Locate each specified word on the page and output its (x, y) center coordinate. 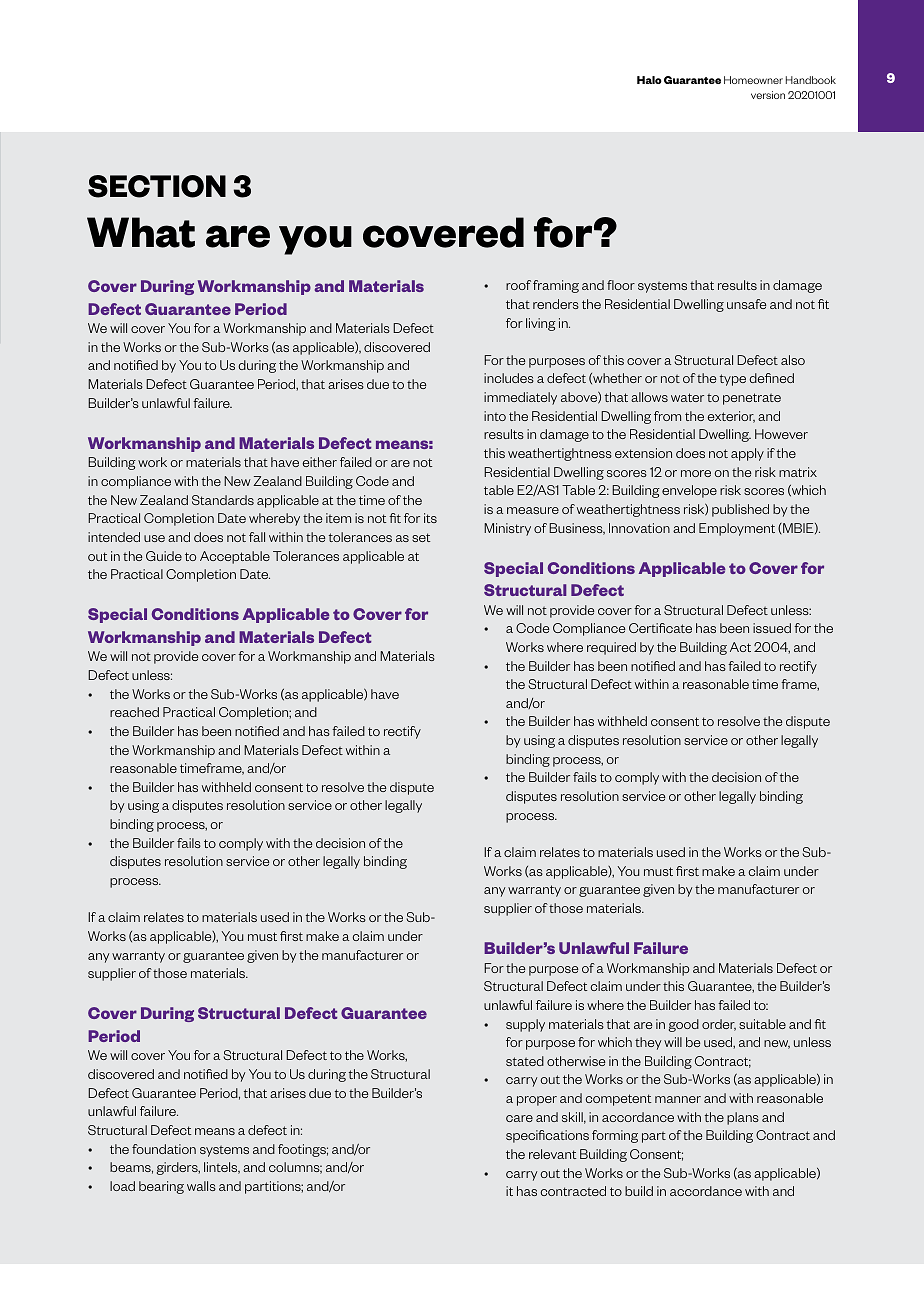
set (421, 537)
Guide (164, 556)
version (768, 95)
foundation (164, 1149)
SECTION (157, 186)
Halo (649, 80)
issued (772, 628)
